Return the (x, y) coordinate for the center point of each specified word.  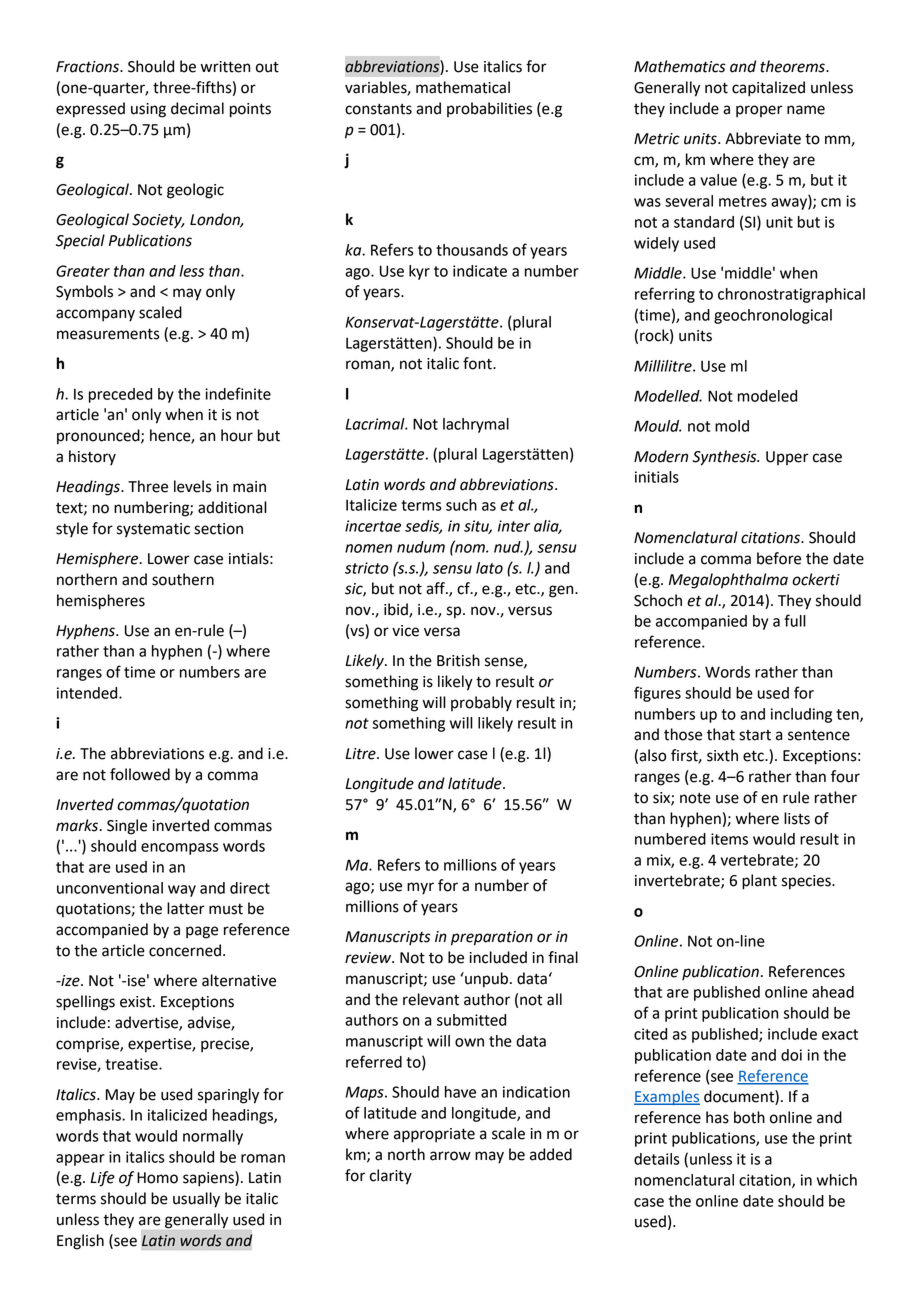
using (148, 110)
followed (140, 774)
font (478, 363)
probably (481, 703)
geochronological (773, 316)
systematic (153, 530)
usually (196, 1200)
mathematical (463, 87)
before (779, 558)
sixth (722, 755)
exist (137, 1002)
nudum (421, 547)
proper (759, 111)
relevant (431, 999)
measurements (108, 334)
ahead (833, 992)
